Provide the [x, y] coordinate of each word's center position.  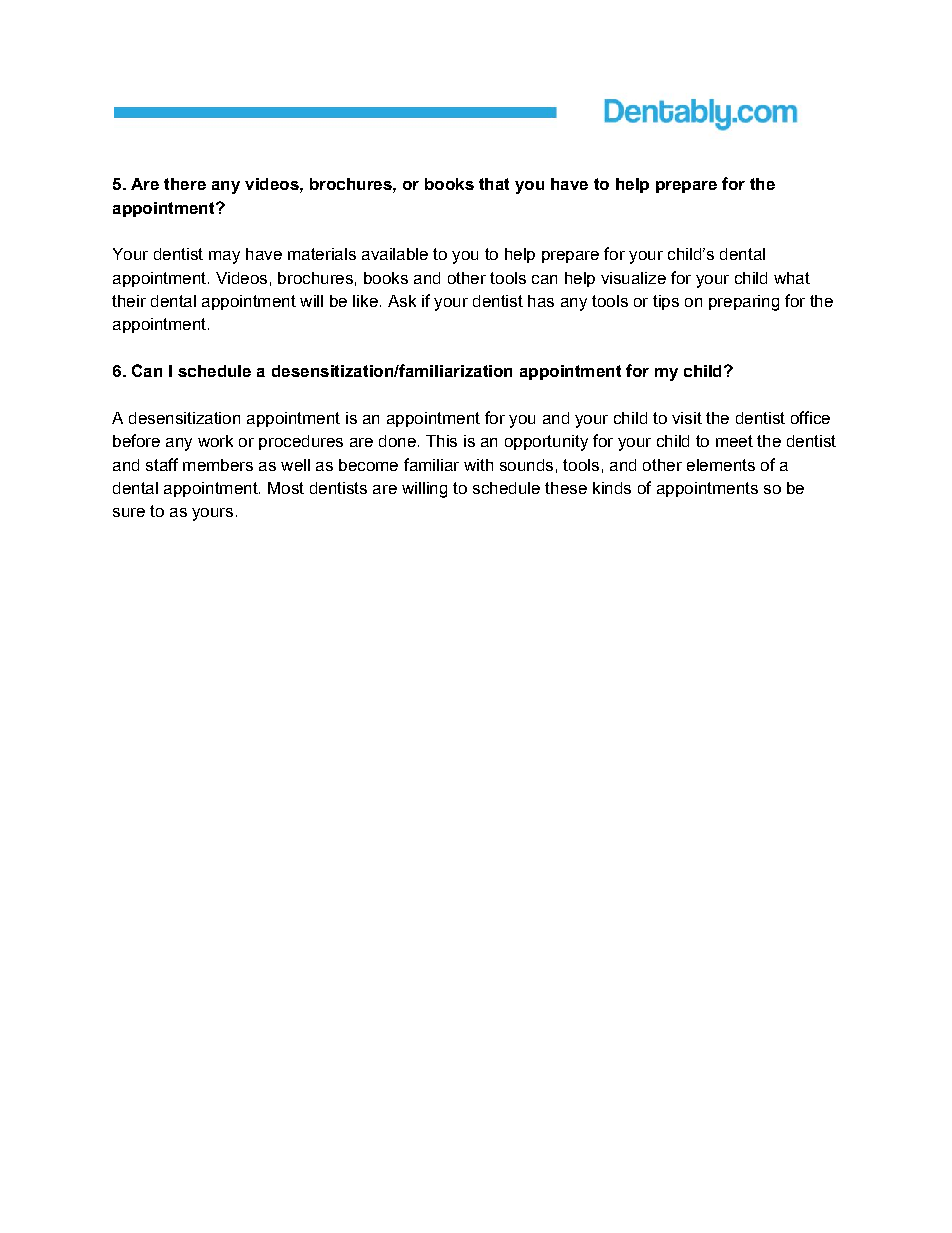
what [792, 278]
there [185, 184]
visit [687, 418]
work [215, 441]
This [441, 441]
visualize [633, 278]
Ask [402, 301]
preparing [744, 303]
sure [129, 512]
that [494, 184]
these [566, 488]
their [129, 301]
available [395, 254]
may [224, 257]
